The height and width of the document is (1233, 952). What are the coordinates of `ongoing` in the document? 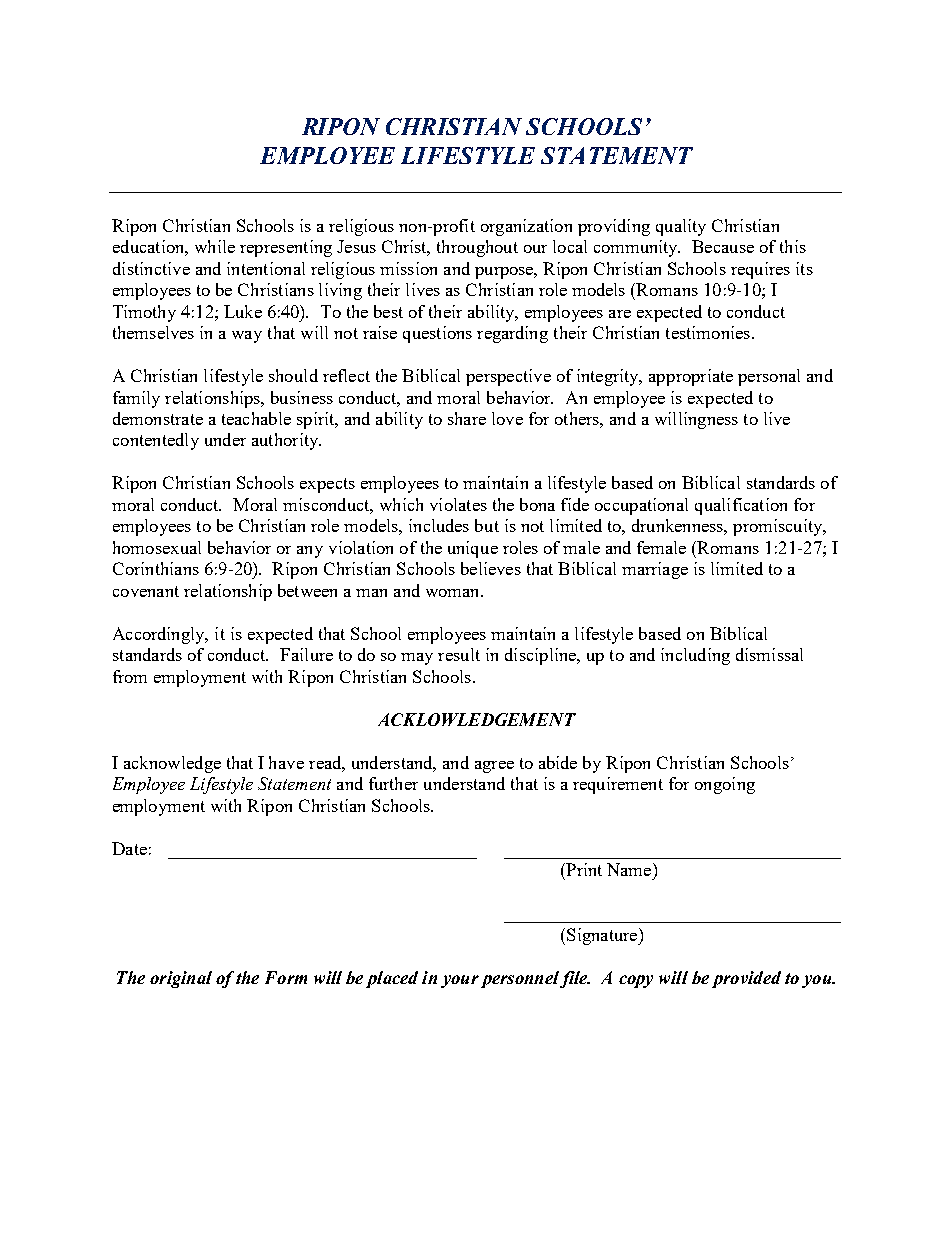 It's located at (725, 785).
